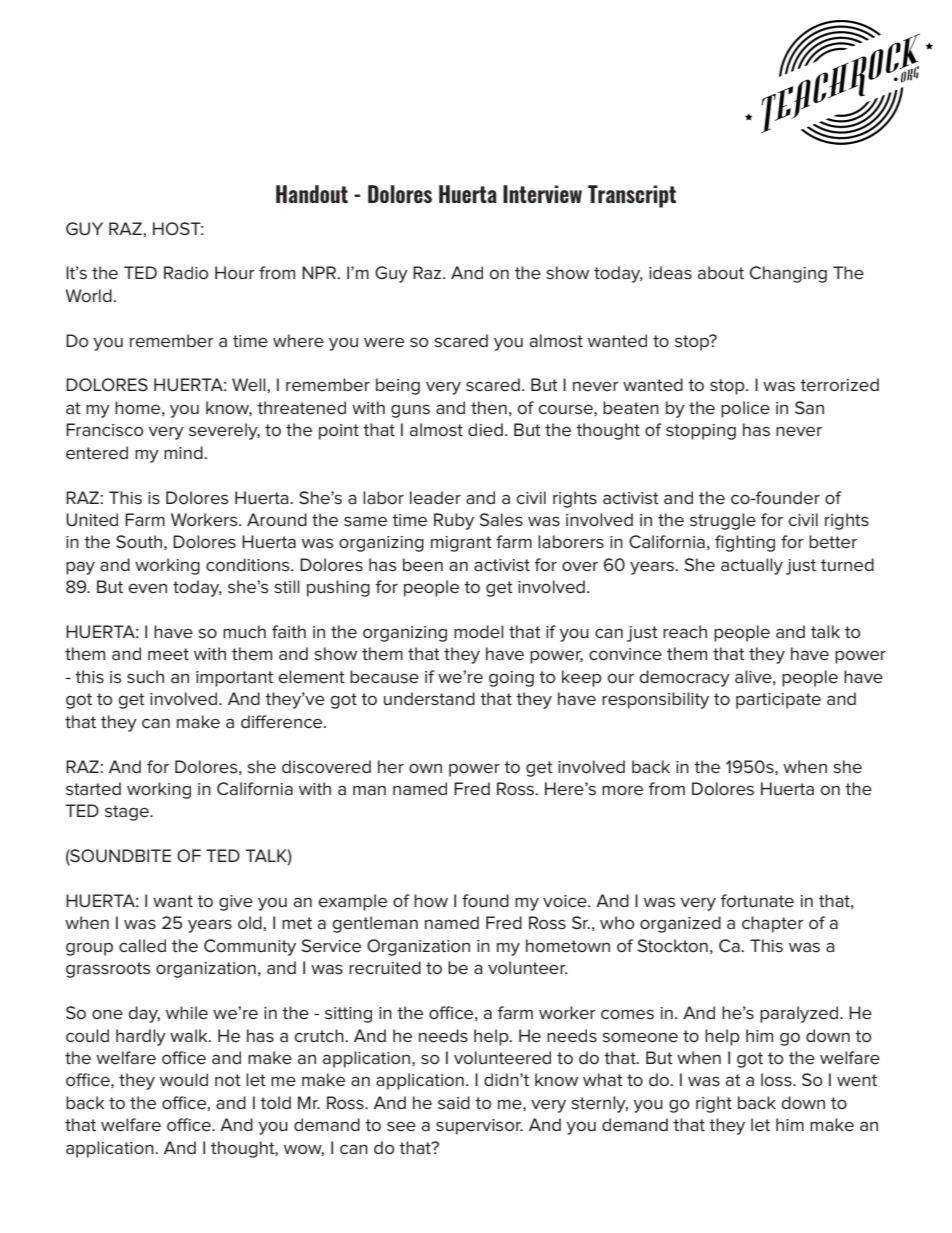 The width and height of the screenshot is (952, 1233). What do you see at coordinates (622, 790) in the screenshot?
I see `more` at bounding box center [622, 790].
